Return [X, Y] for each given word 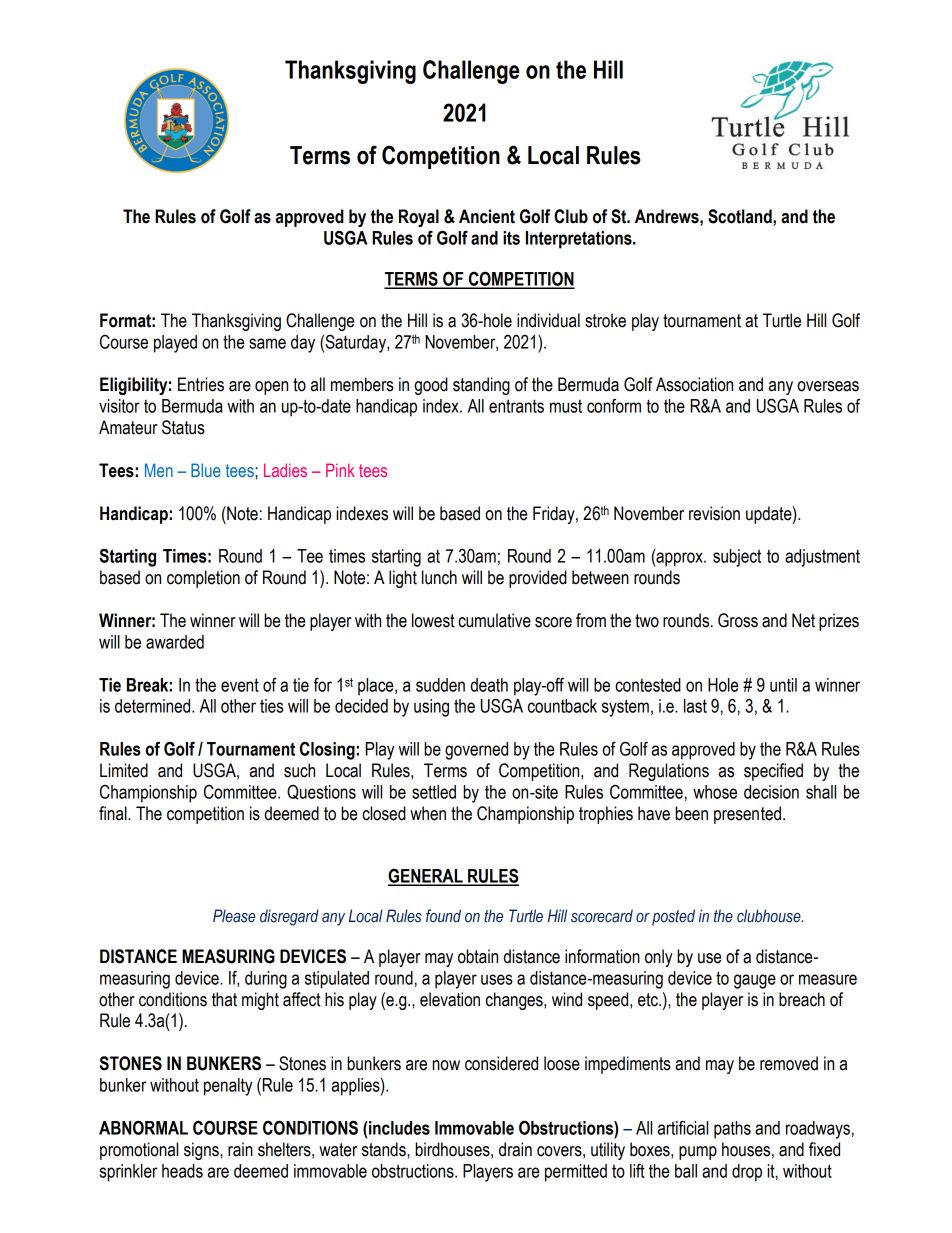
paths [732, 1130]
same [267, 343]
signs [202, 1151]
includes [398, 1128]
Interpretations [580, 240]
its [511, 238]
